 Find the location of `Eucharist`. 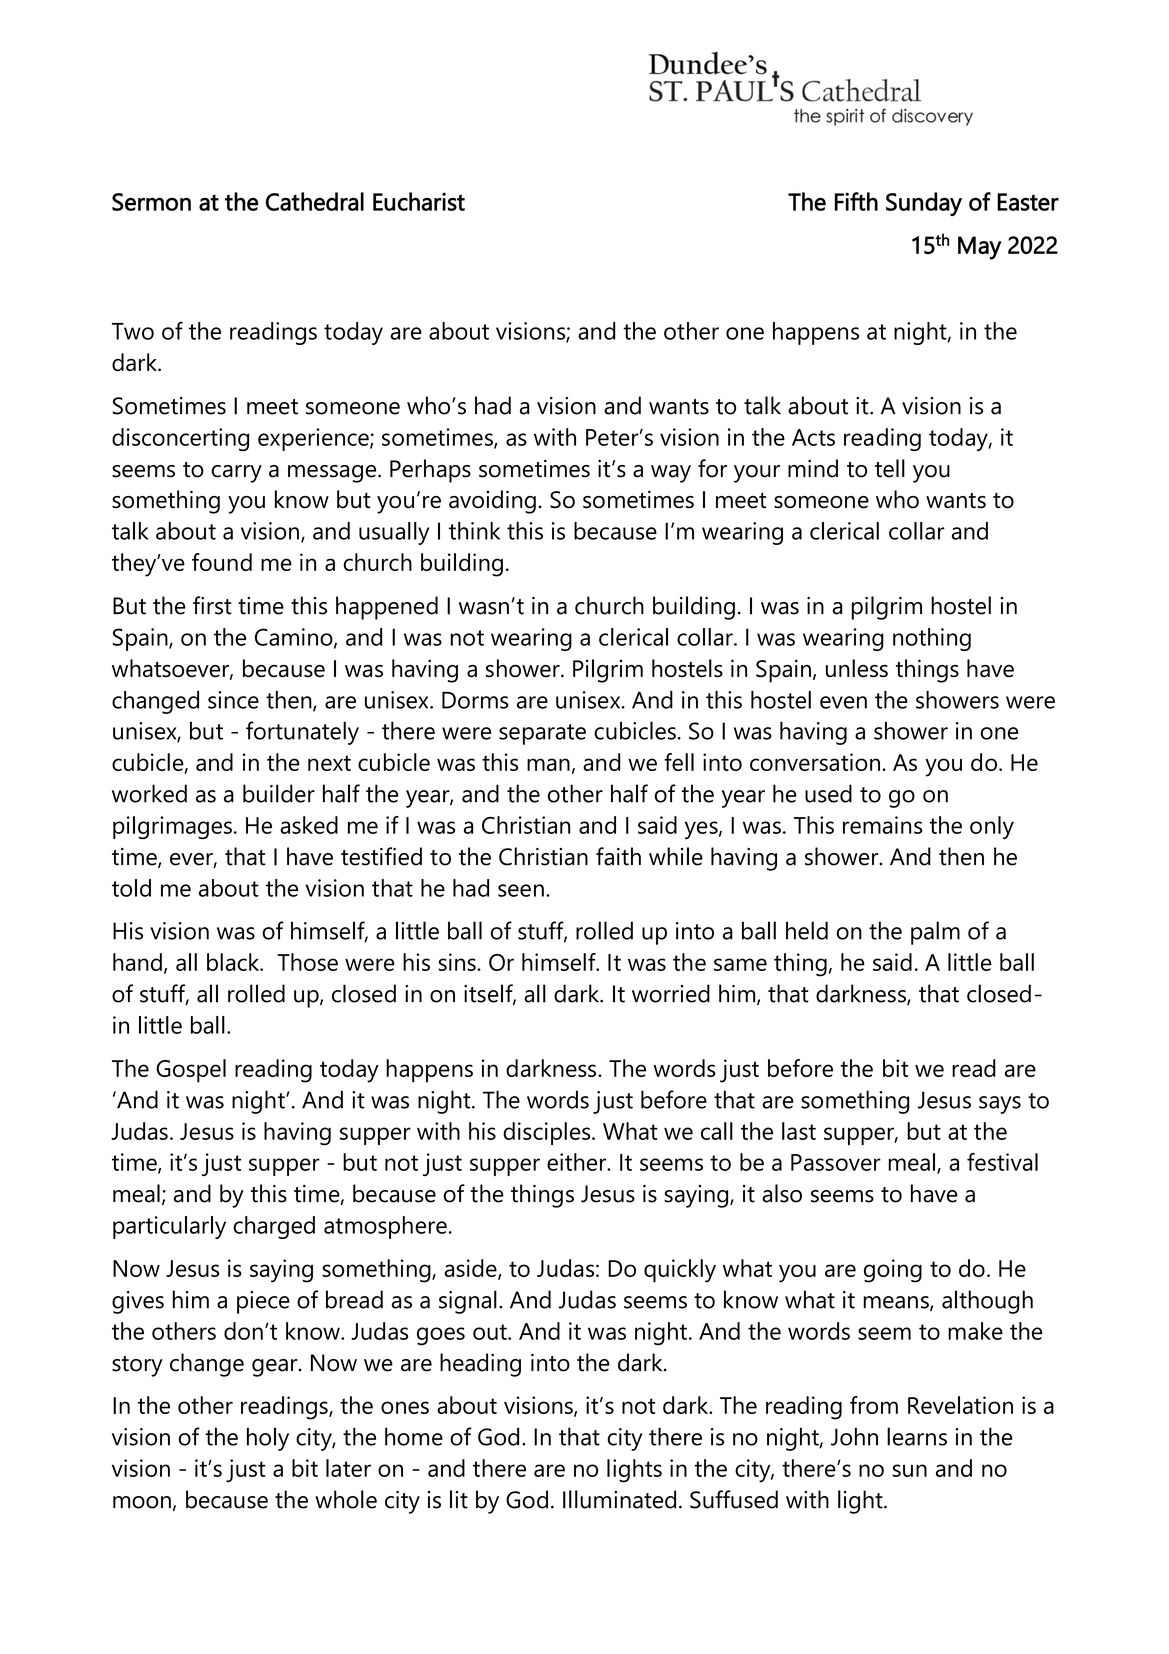

Eucharist is located at coordinates (419, 201).
